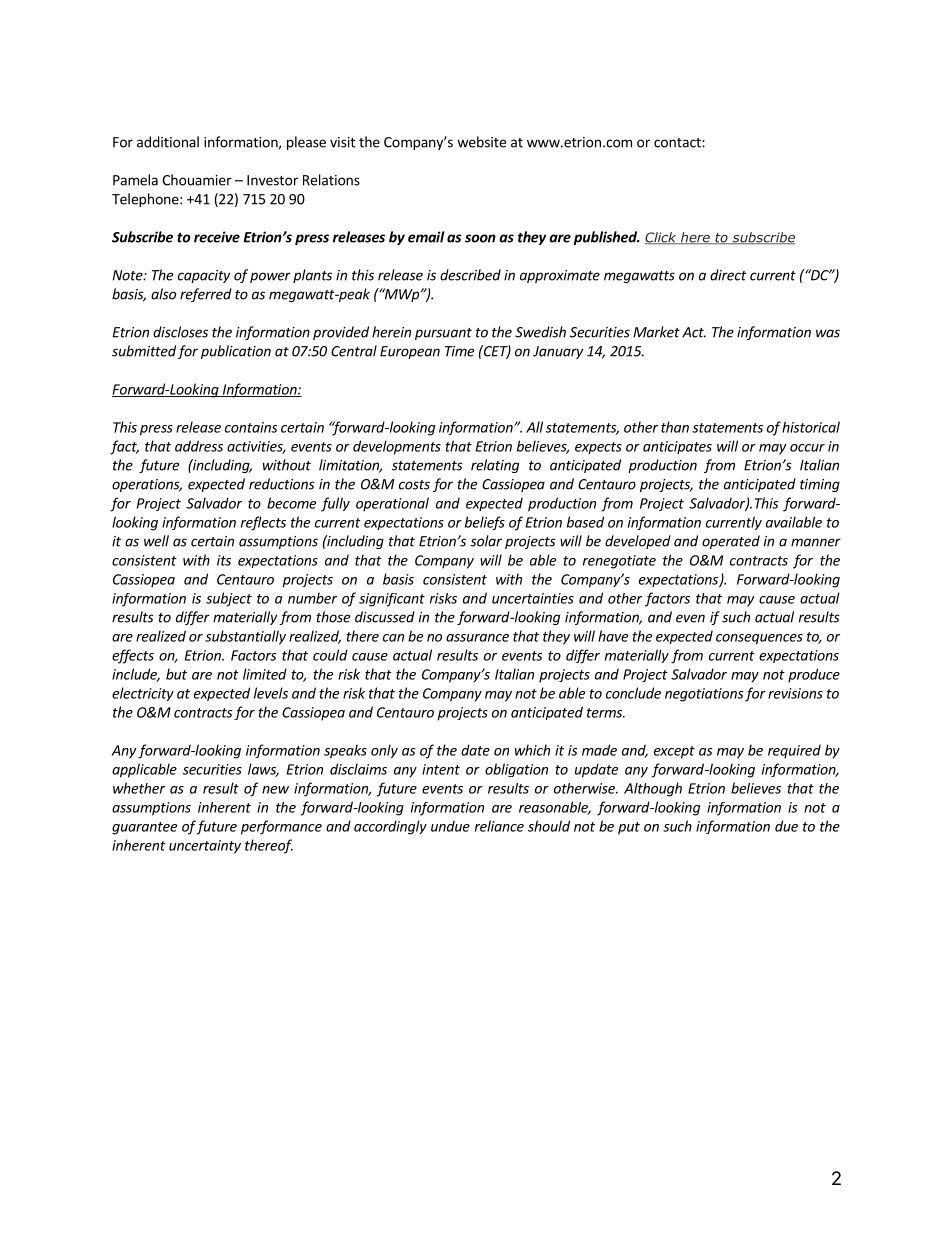 Image resolution: width=952 pixels, height=1233 pixels. Describe the element at coordinates (811, 427) in the document. I see `historical` at that location.
